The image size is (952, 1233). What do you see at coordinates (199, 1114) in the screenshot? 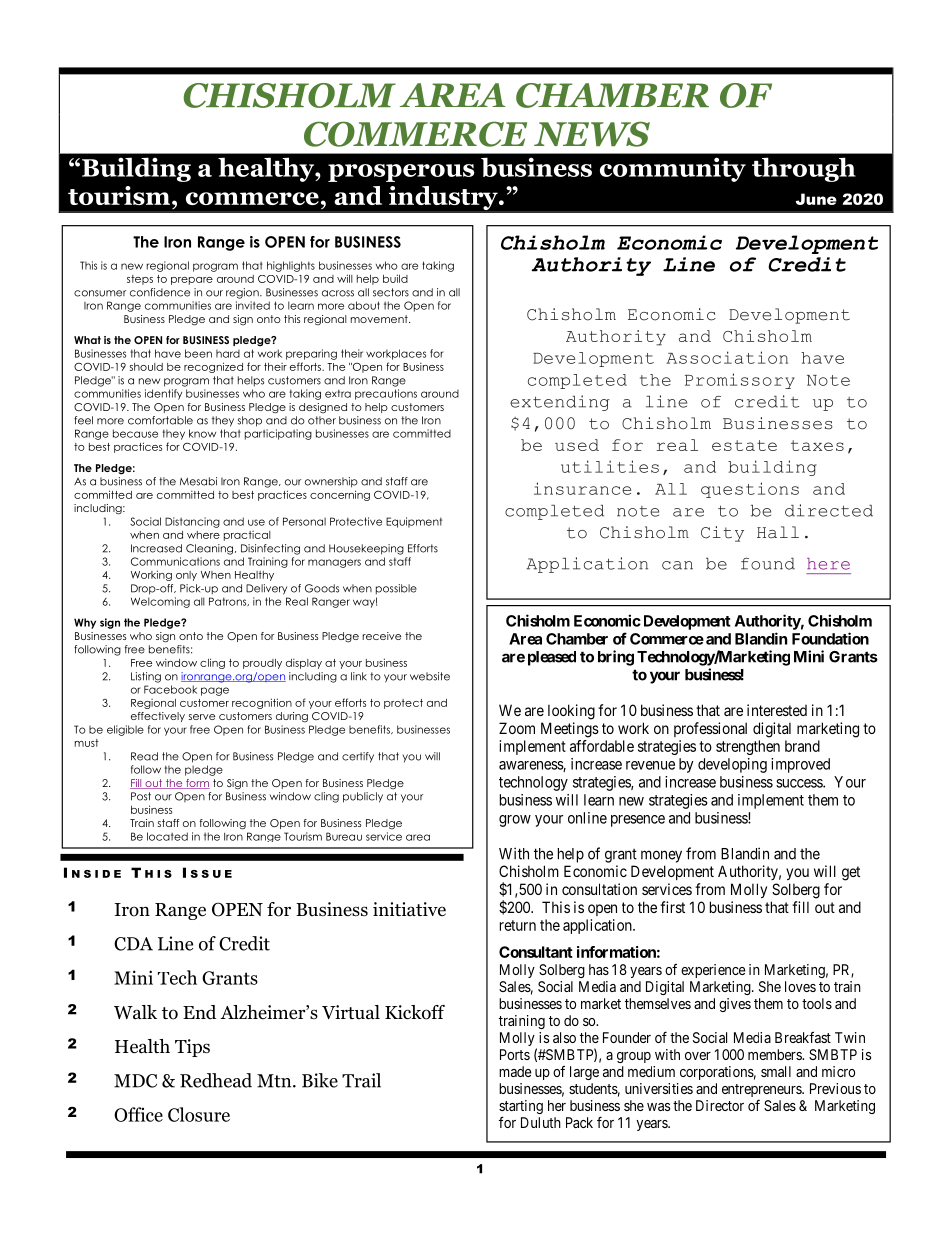
I see `Closure` at bounding box center [199, 1114].
